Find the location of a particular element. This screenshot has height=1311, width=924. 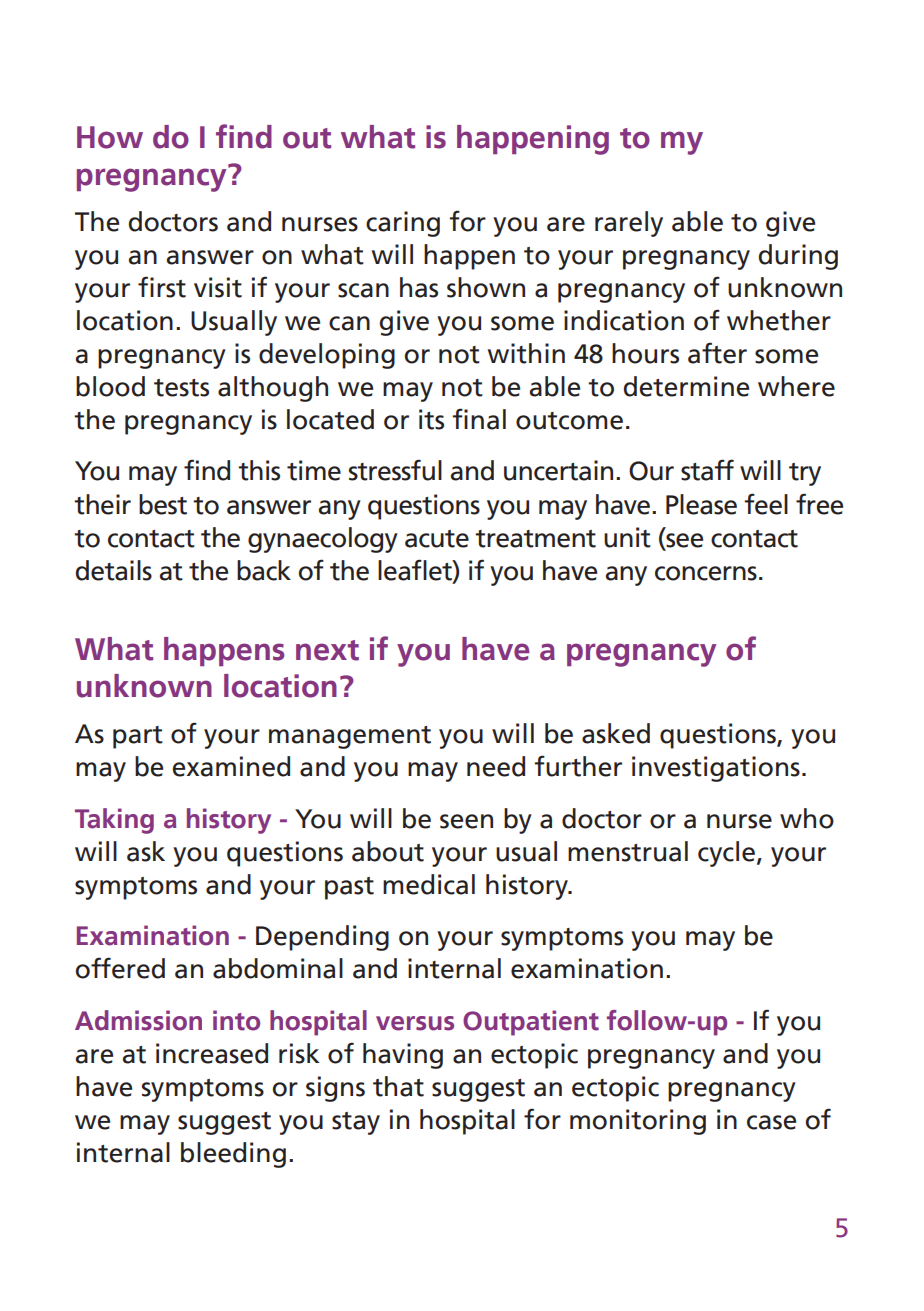

case is located at coordinates (771, 1122).
